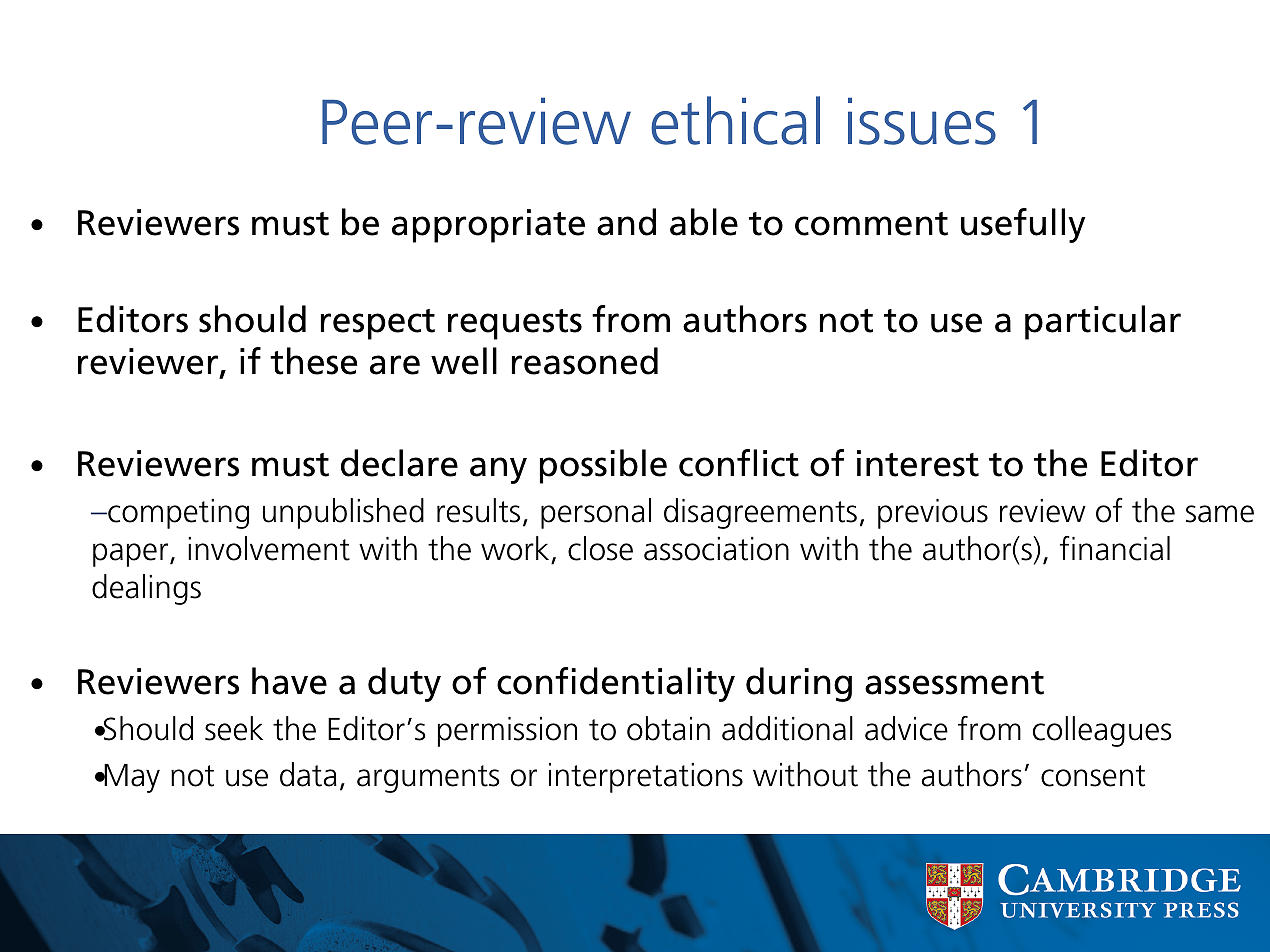  I want to click on appropriate, so click(488, 226).
